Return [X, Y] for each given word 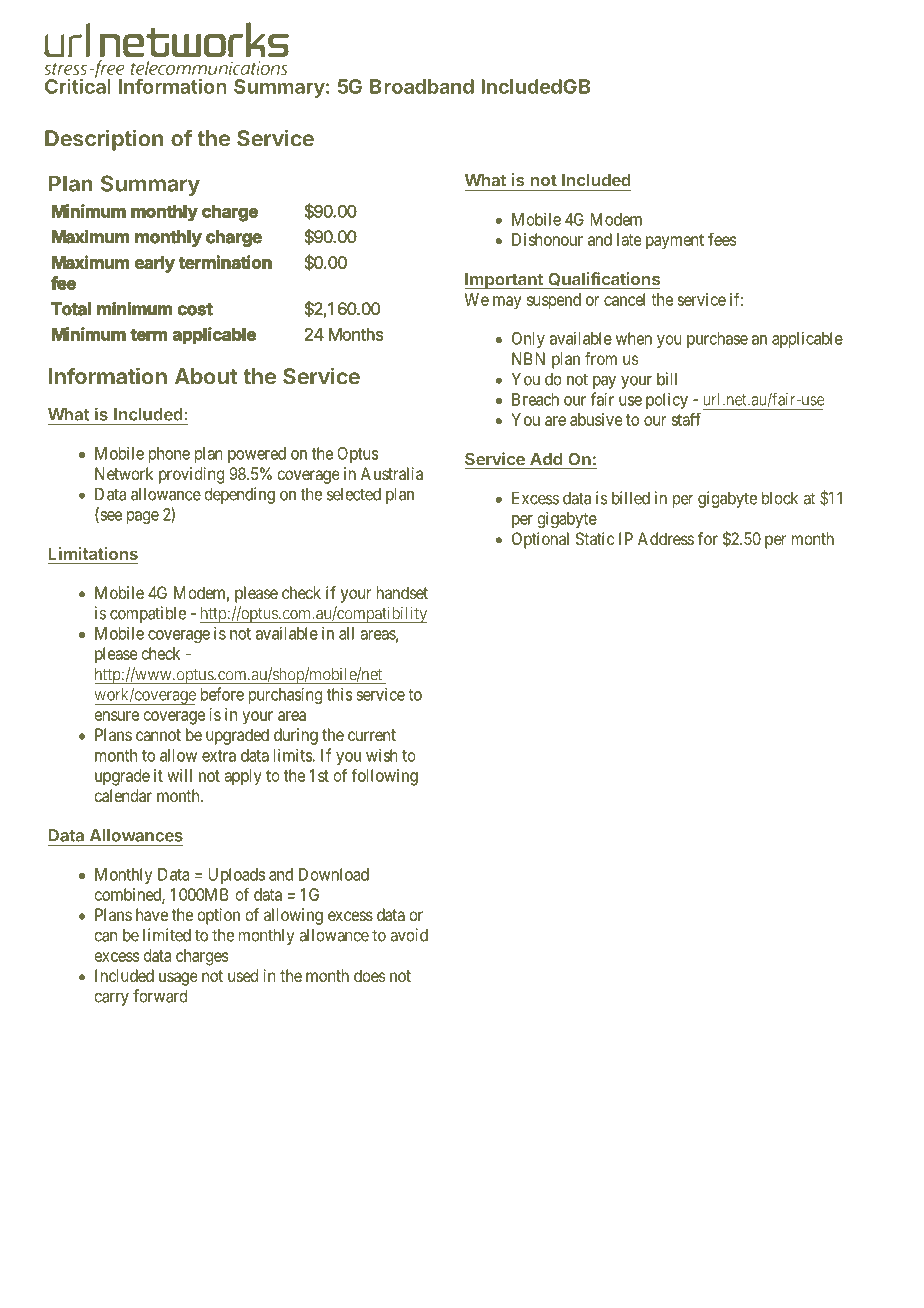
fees [722, 239]
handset [402, 592]
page [143, 517]
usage [178, 979]
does [370, 975]
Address [666, 538]
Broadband [422, 86]
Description [104, 140]
